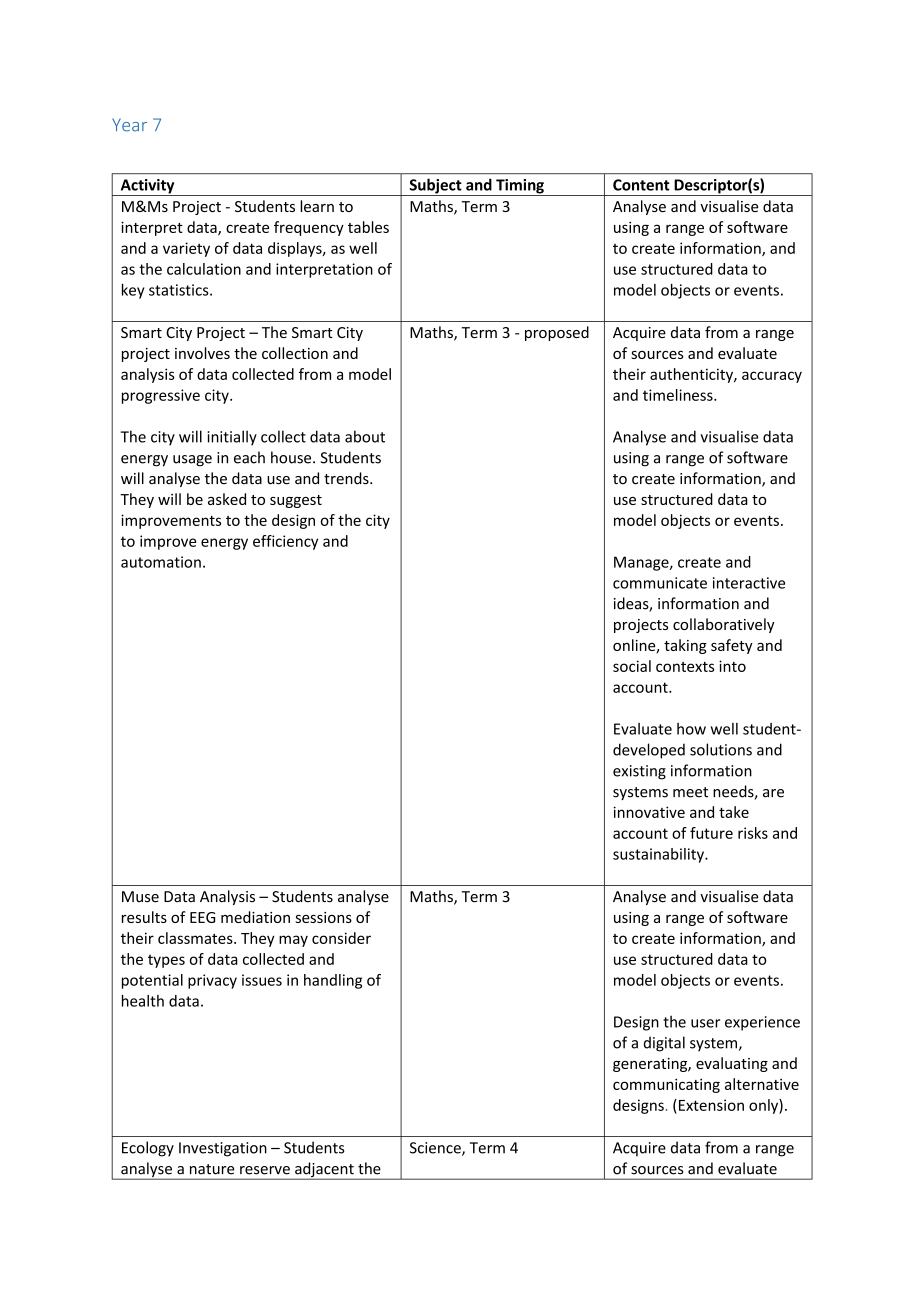  Describe the element at coordinates (641, 185) in the document. I see `Content` at that location.
